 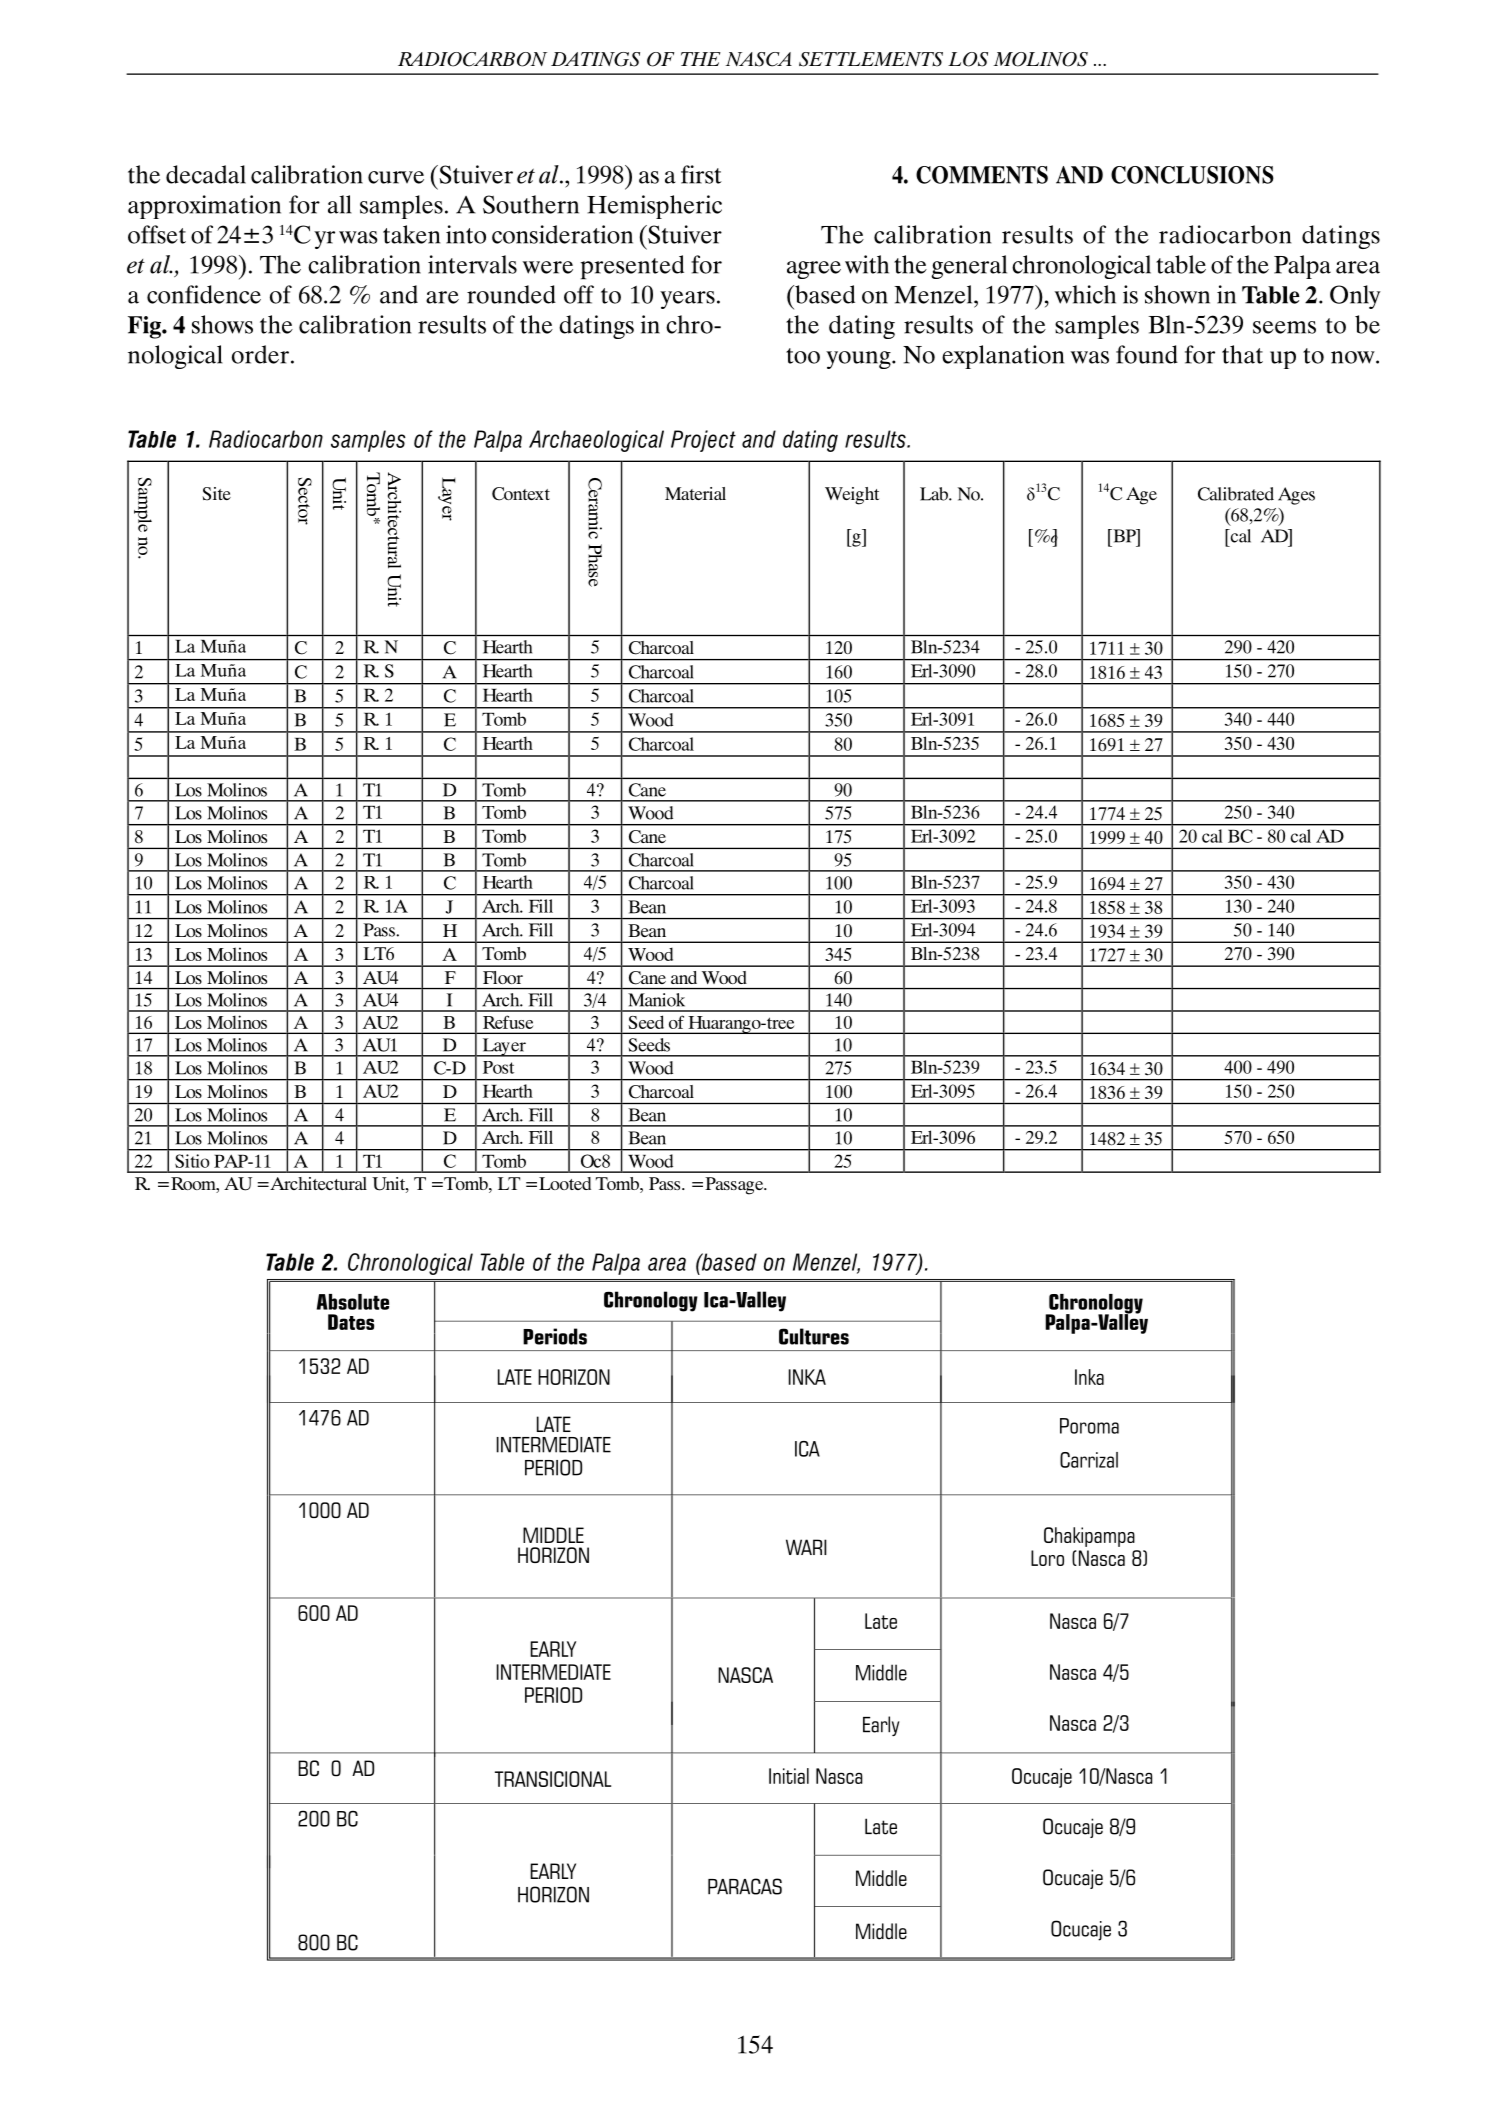 I want to click on Looted, so click(x=565, y=1183).
